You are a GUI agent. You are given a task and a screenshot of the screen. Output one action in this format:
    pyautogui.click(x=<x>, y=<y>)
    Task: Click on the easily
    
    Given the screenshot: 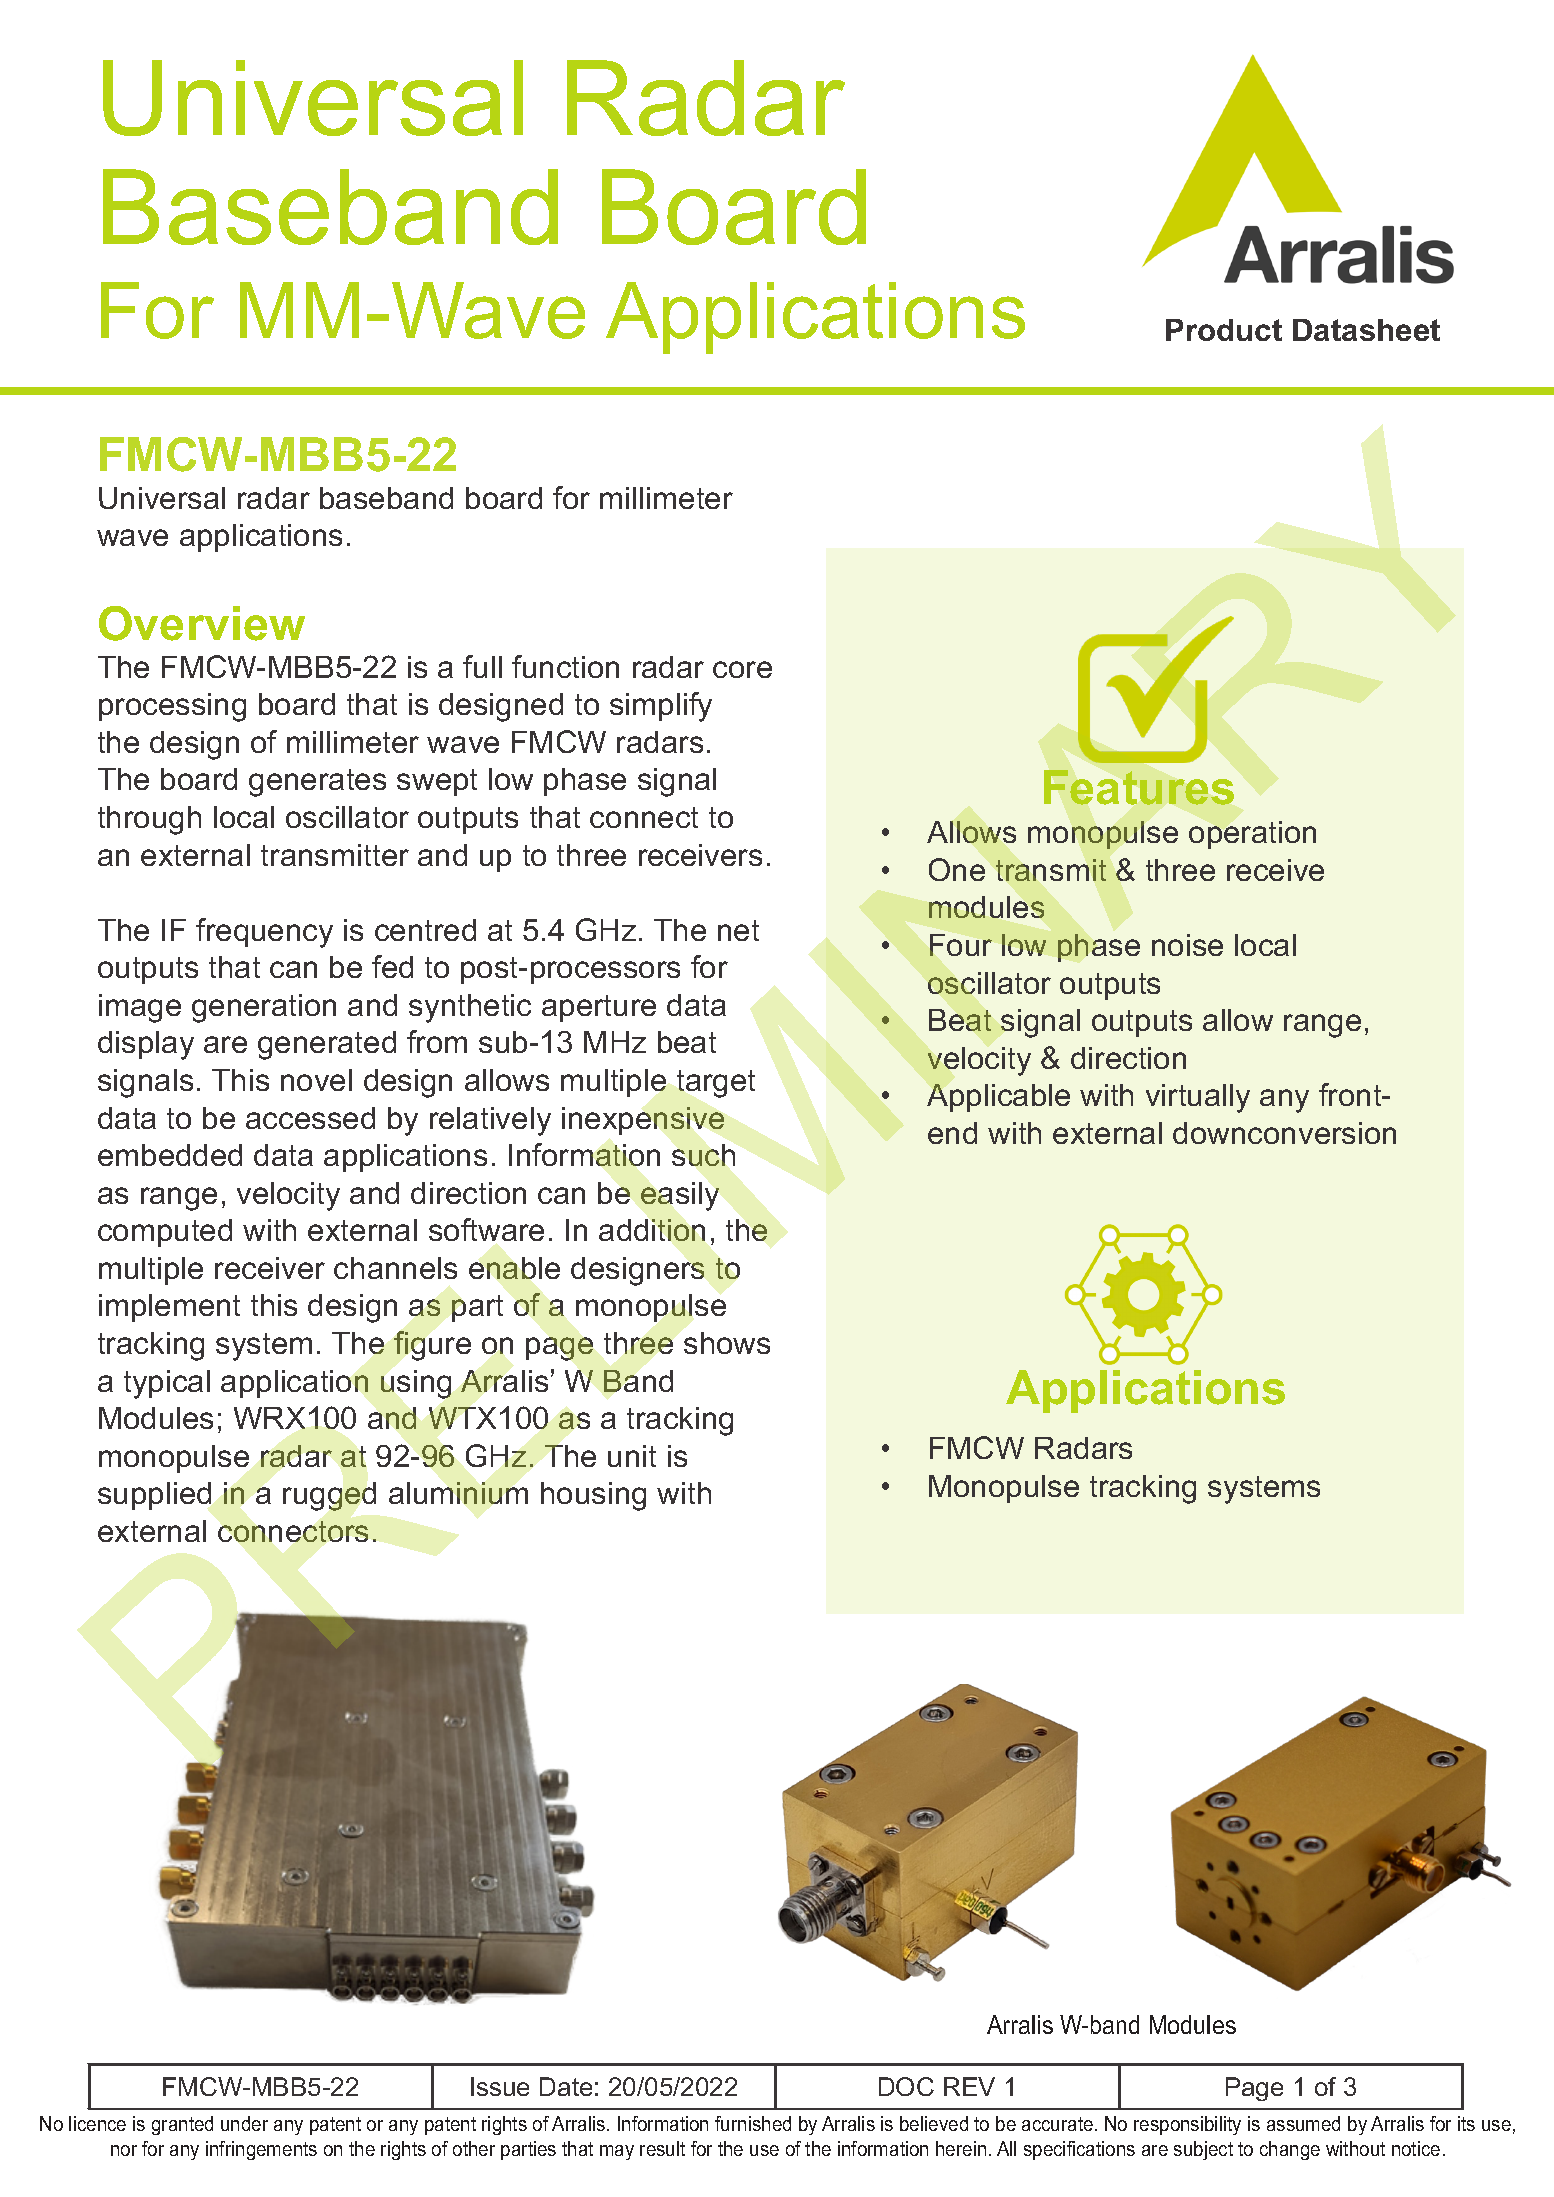 What is the action you would take?
    pyautogui.click(x=680, y=1196)
